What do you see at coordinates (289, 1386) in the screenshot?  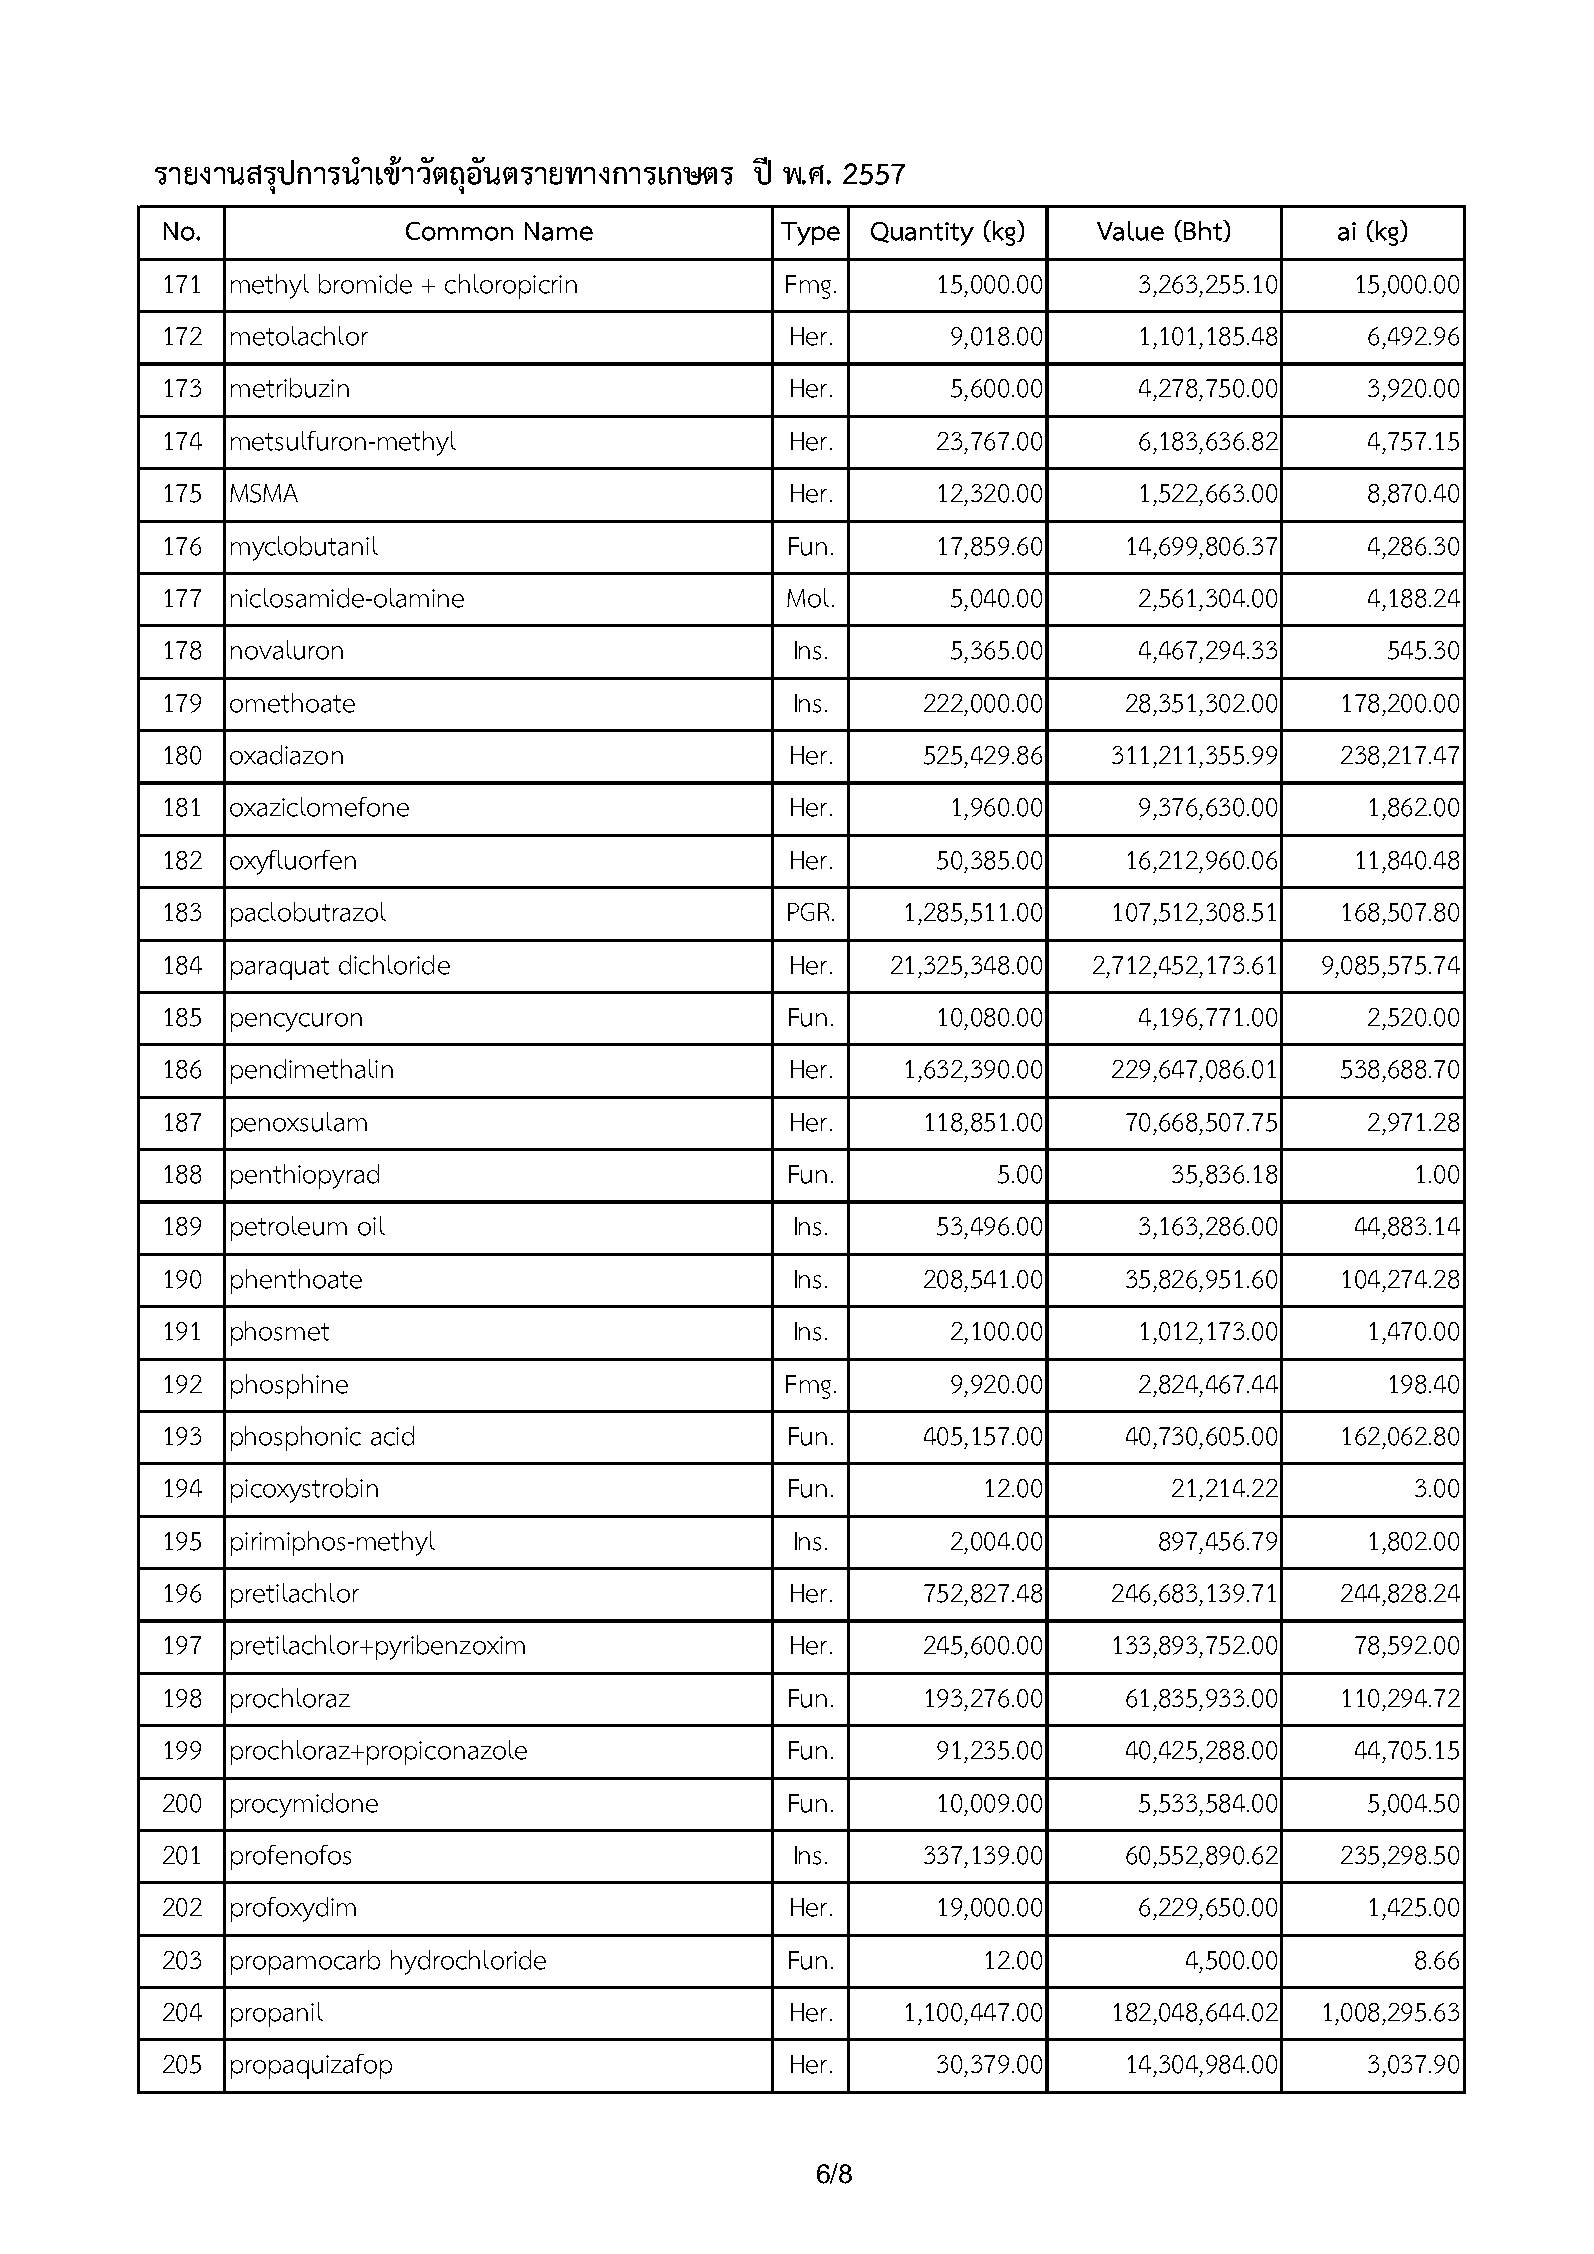 I see `phosphine` at bounding box center [289, 1386].
